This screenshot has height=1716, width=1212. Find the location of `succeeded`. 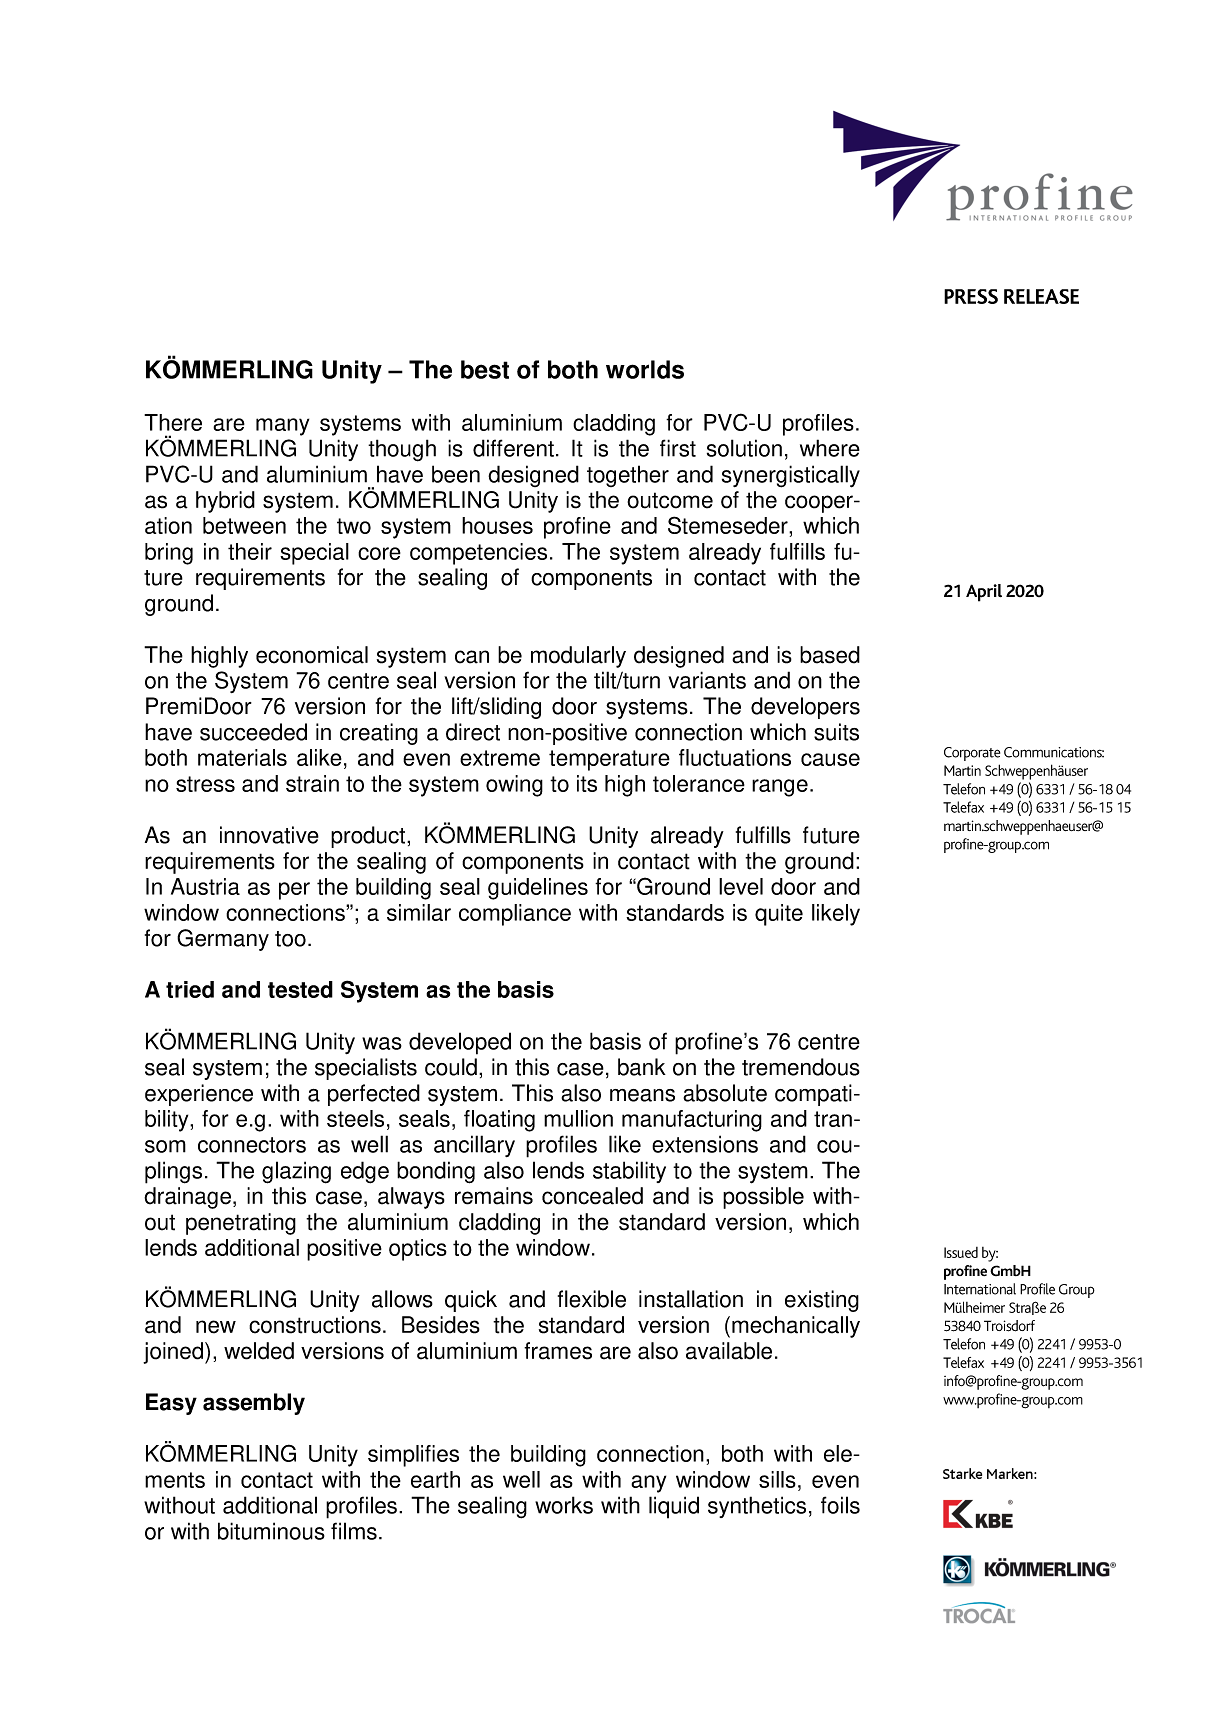

succeeded is located at coordinates (253, 732).
